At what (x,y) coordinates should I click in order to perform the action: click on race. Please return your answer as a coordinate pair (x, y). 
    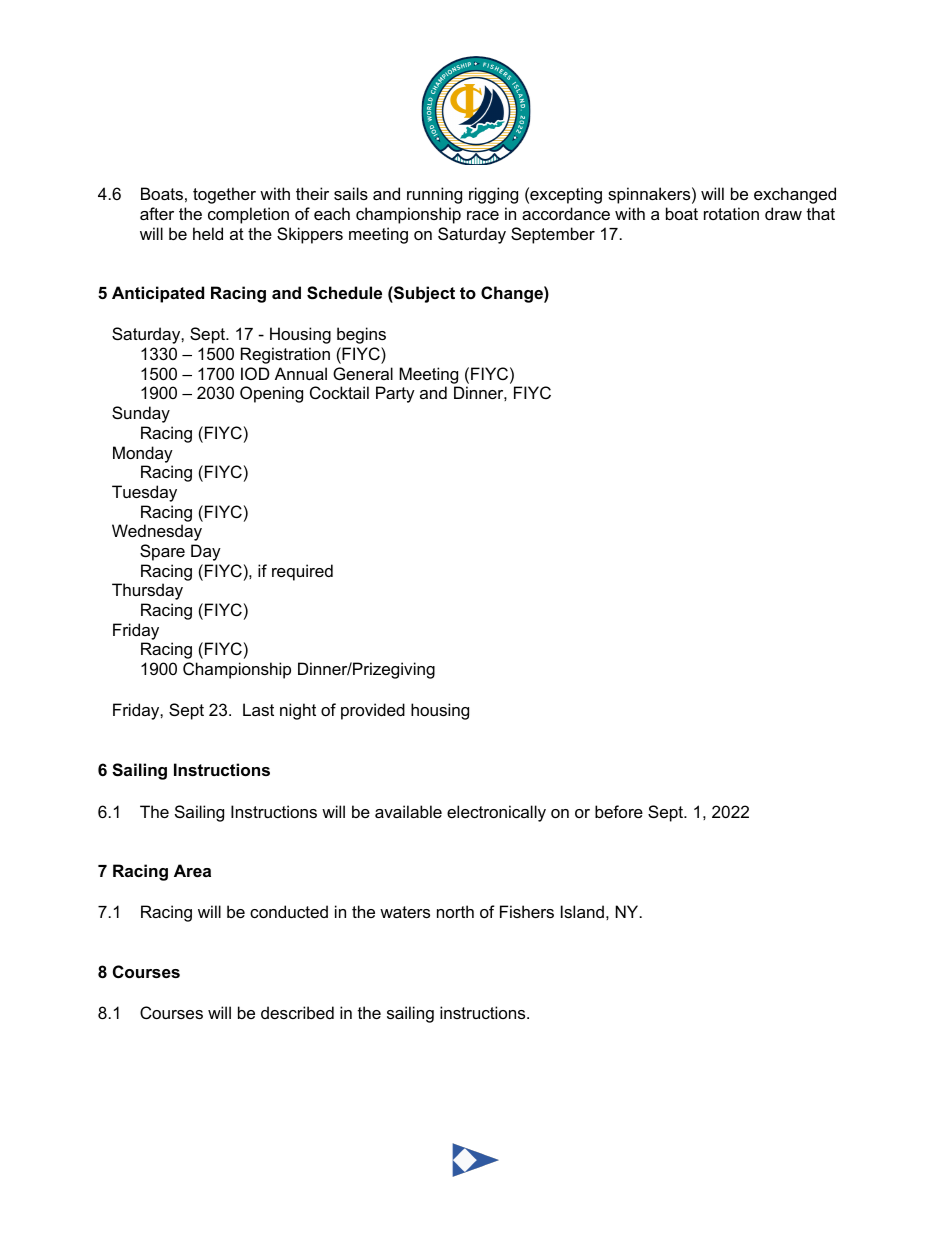
    Looking at the image, I should click on (483, 215).
